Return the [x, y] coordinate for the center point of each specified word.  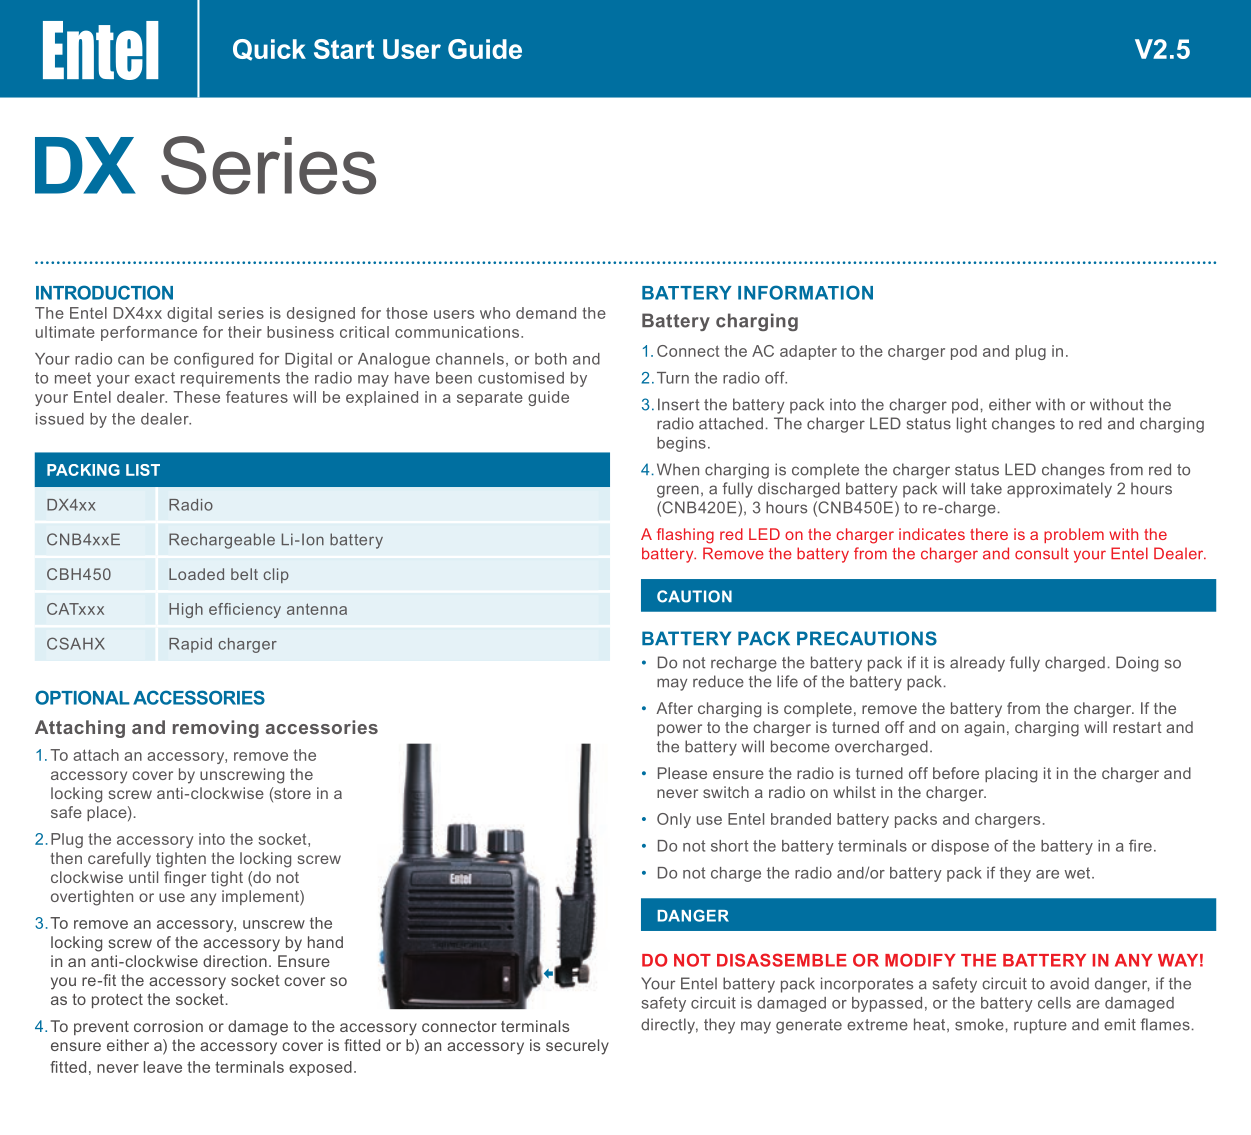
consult [1042, 553]
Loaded [196, 574]
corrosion [168, 1026]
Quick [269, 50]
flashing [685, 536]
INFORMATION [805, 292]
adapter [808, 352]
